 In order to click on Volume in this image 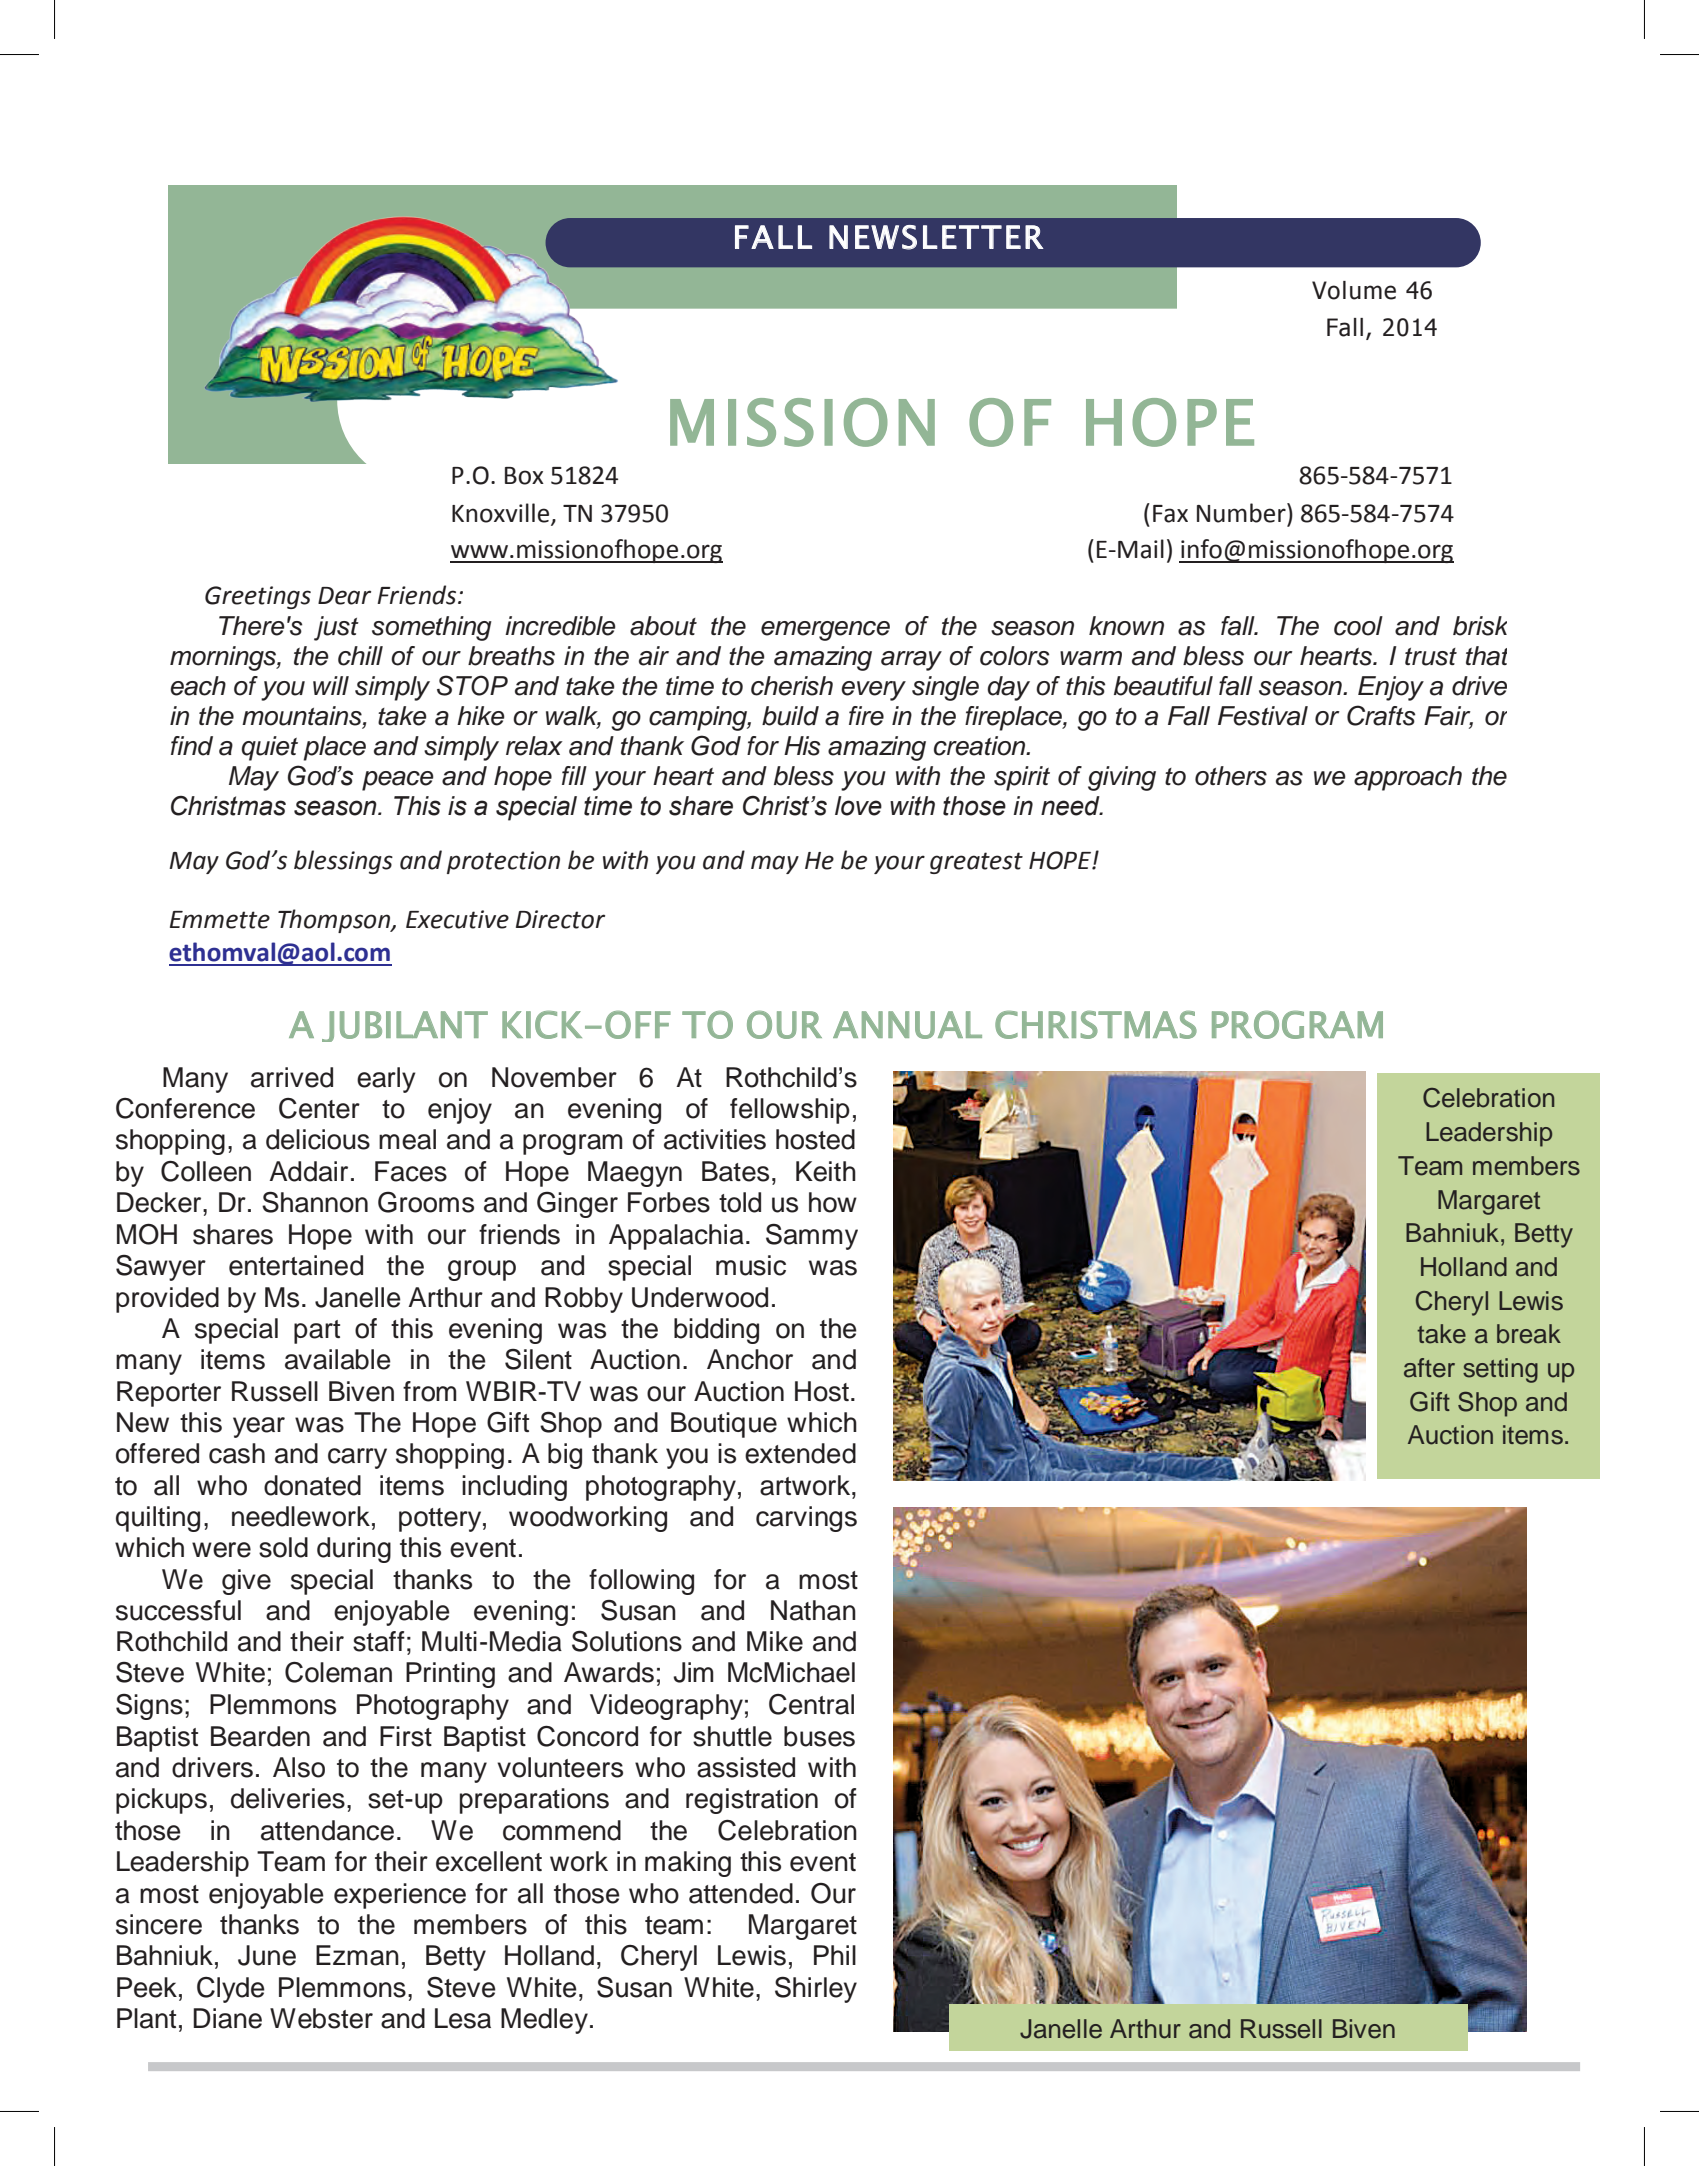, I will do `click(1354, 290)`.
